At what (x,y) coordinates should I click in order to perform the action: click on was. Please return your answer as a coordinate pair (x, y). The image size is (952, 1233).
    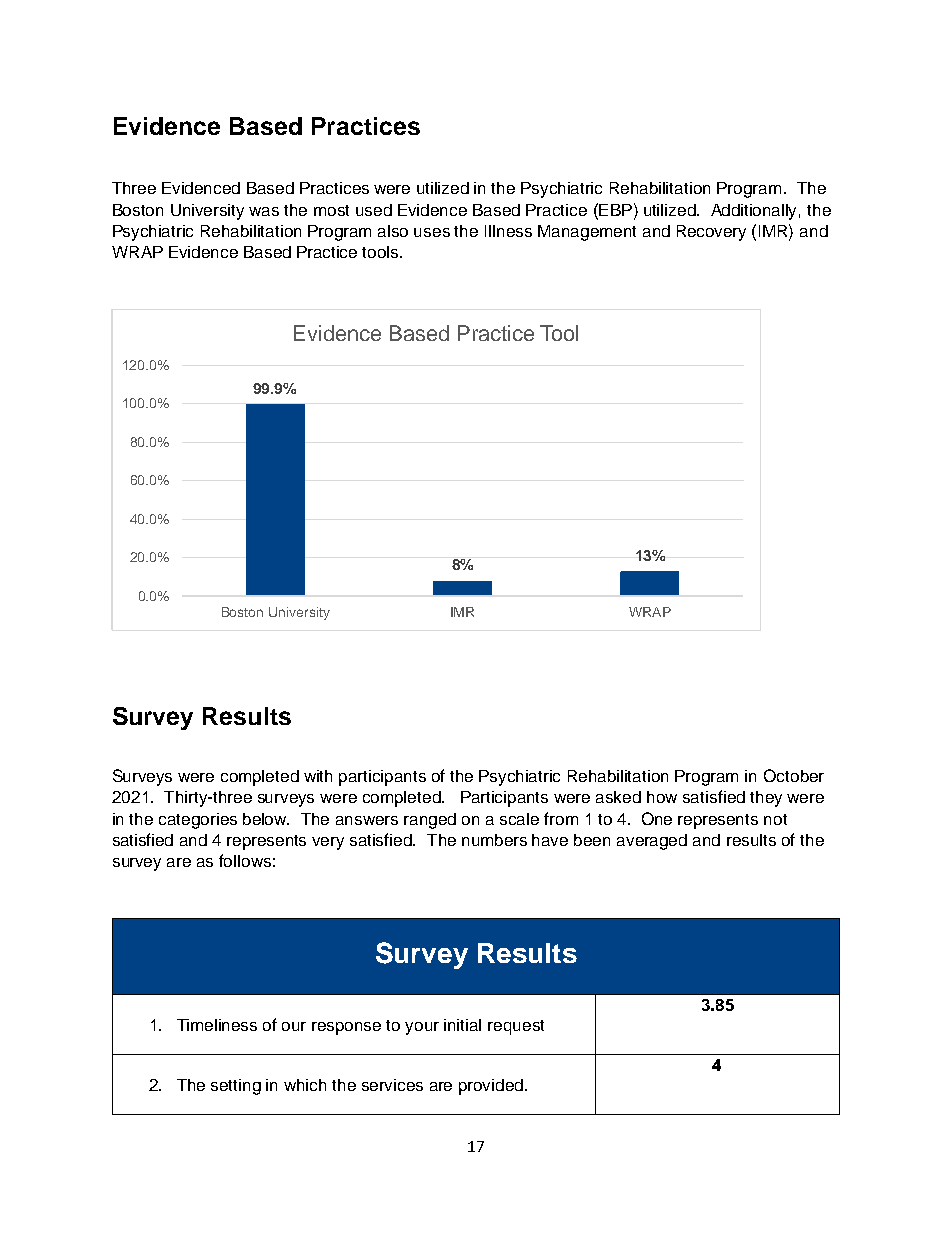
    Looking at the image, I should click on (264, 211).
